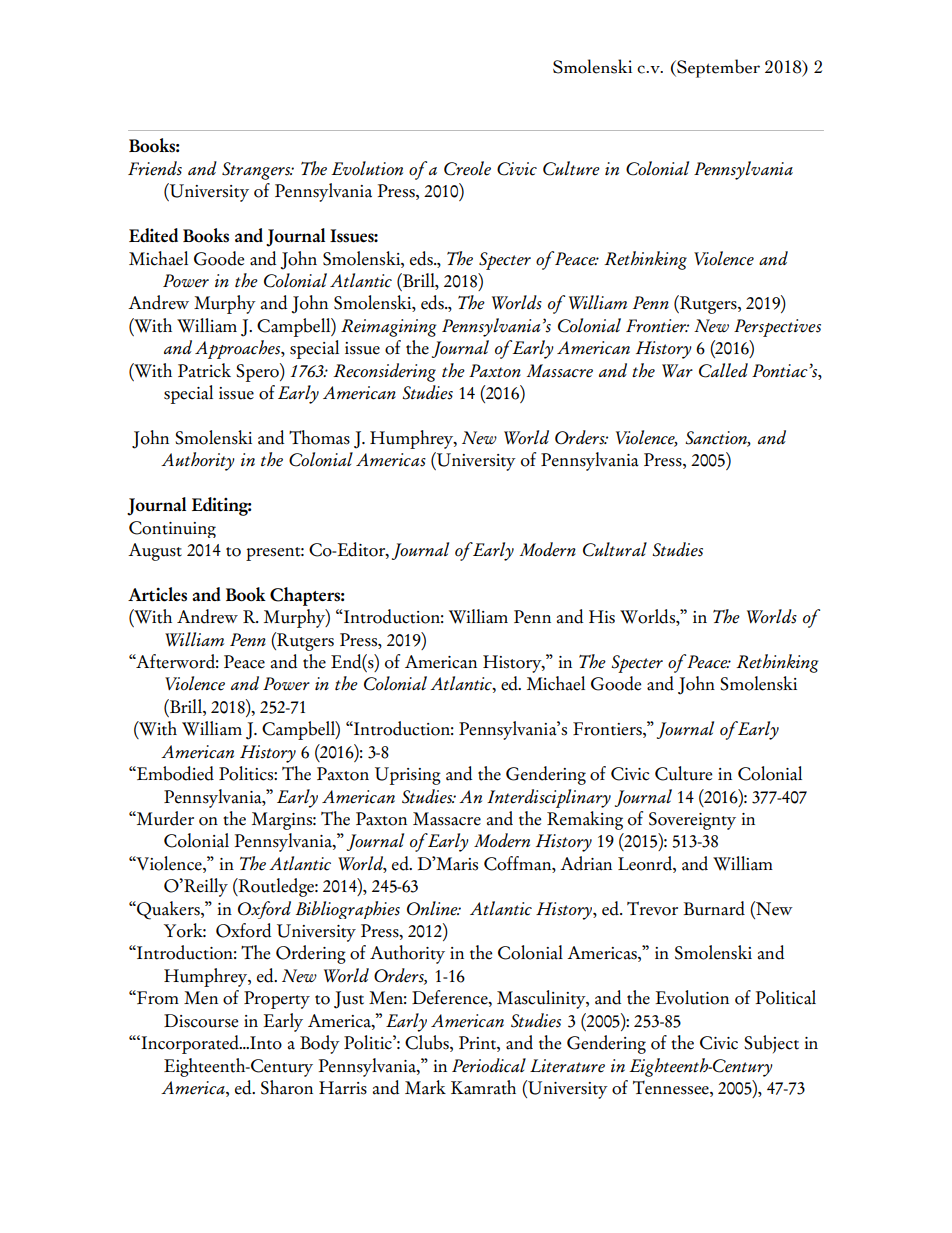 Image resolution: width=952 pixels, height=1233 pixels. I want to click on Patrick, so click(204, 370).
